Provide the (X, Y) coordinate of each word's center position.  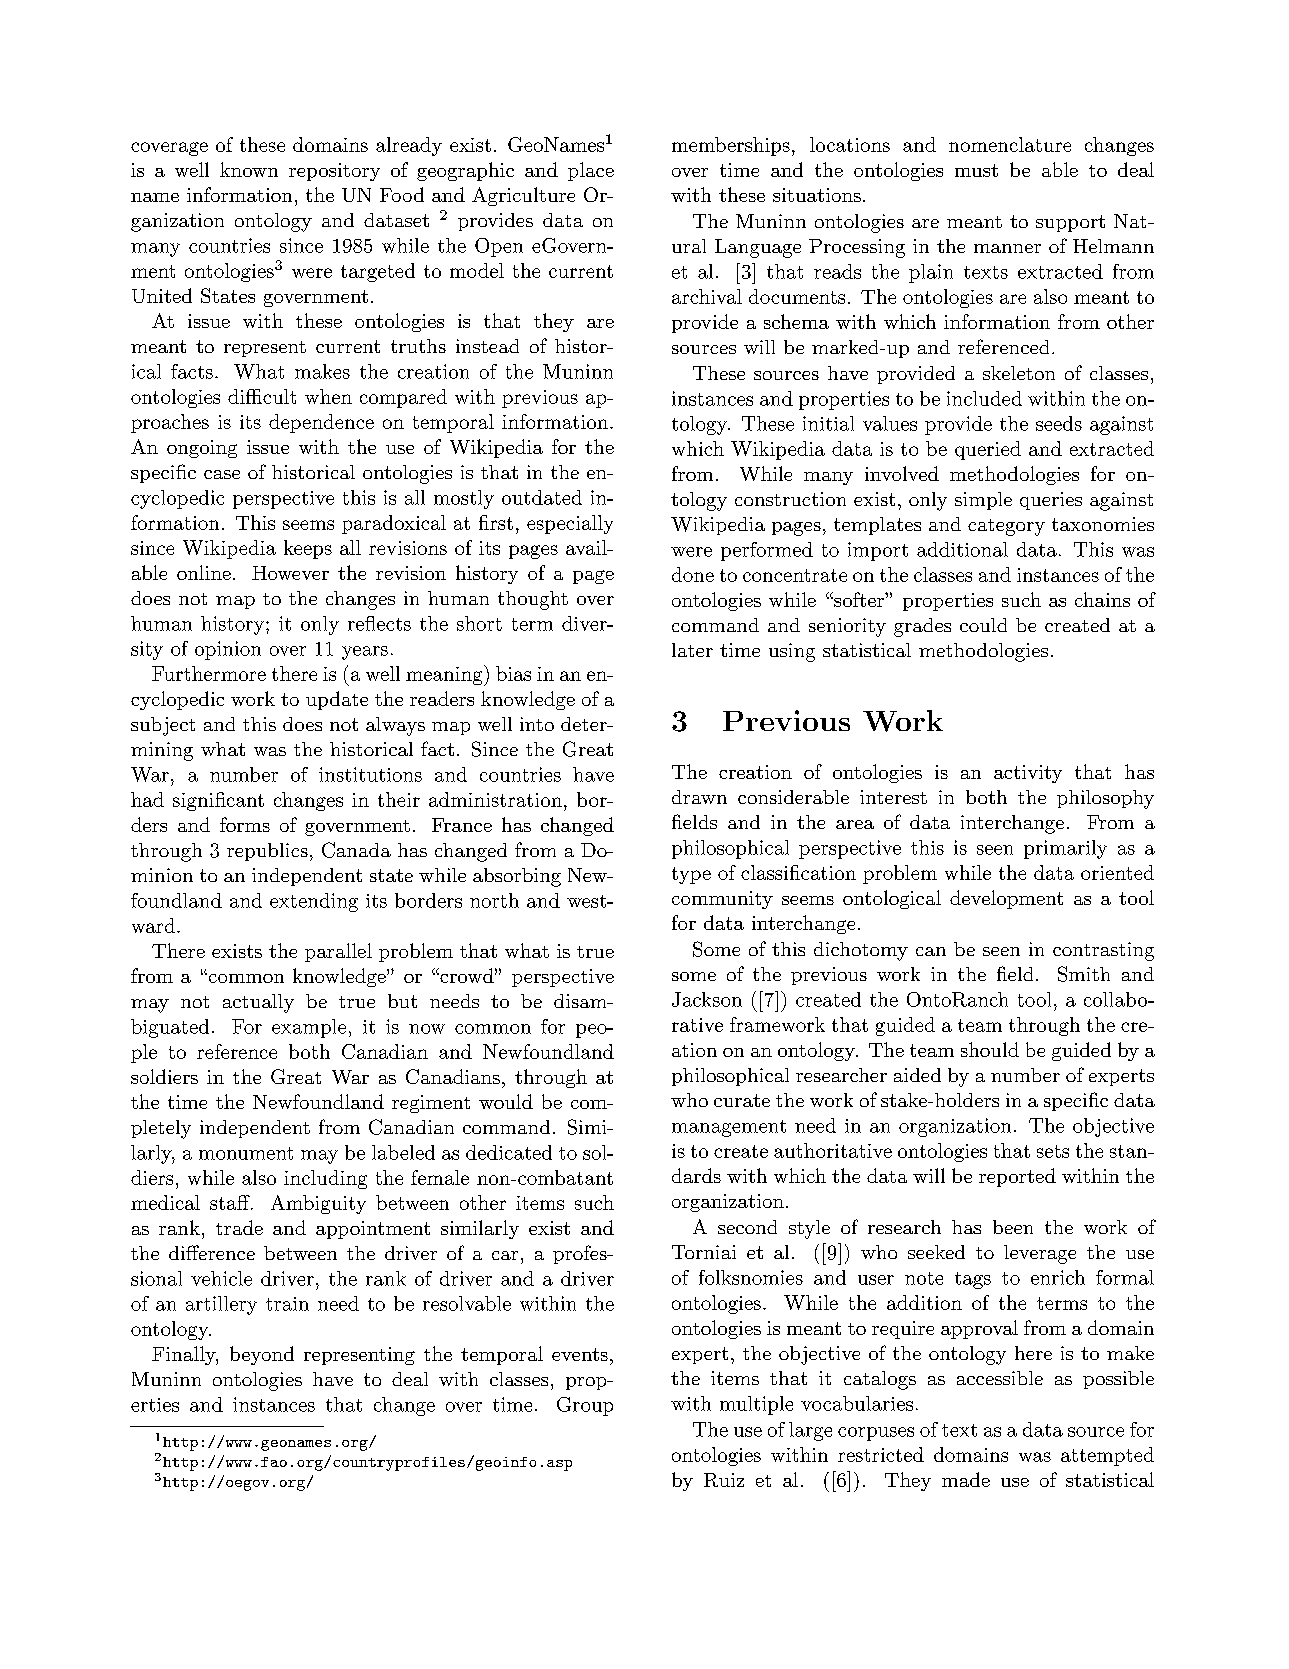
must (976, 170)
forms (245, 824)
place (591, 171)
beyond (262, 1355)
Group (585, 1406)
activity (1028, 774)
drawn (699, 797)
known (249, 169)
